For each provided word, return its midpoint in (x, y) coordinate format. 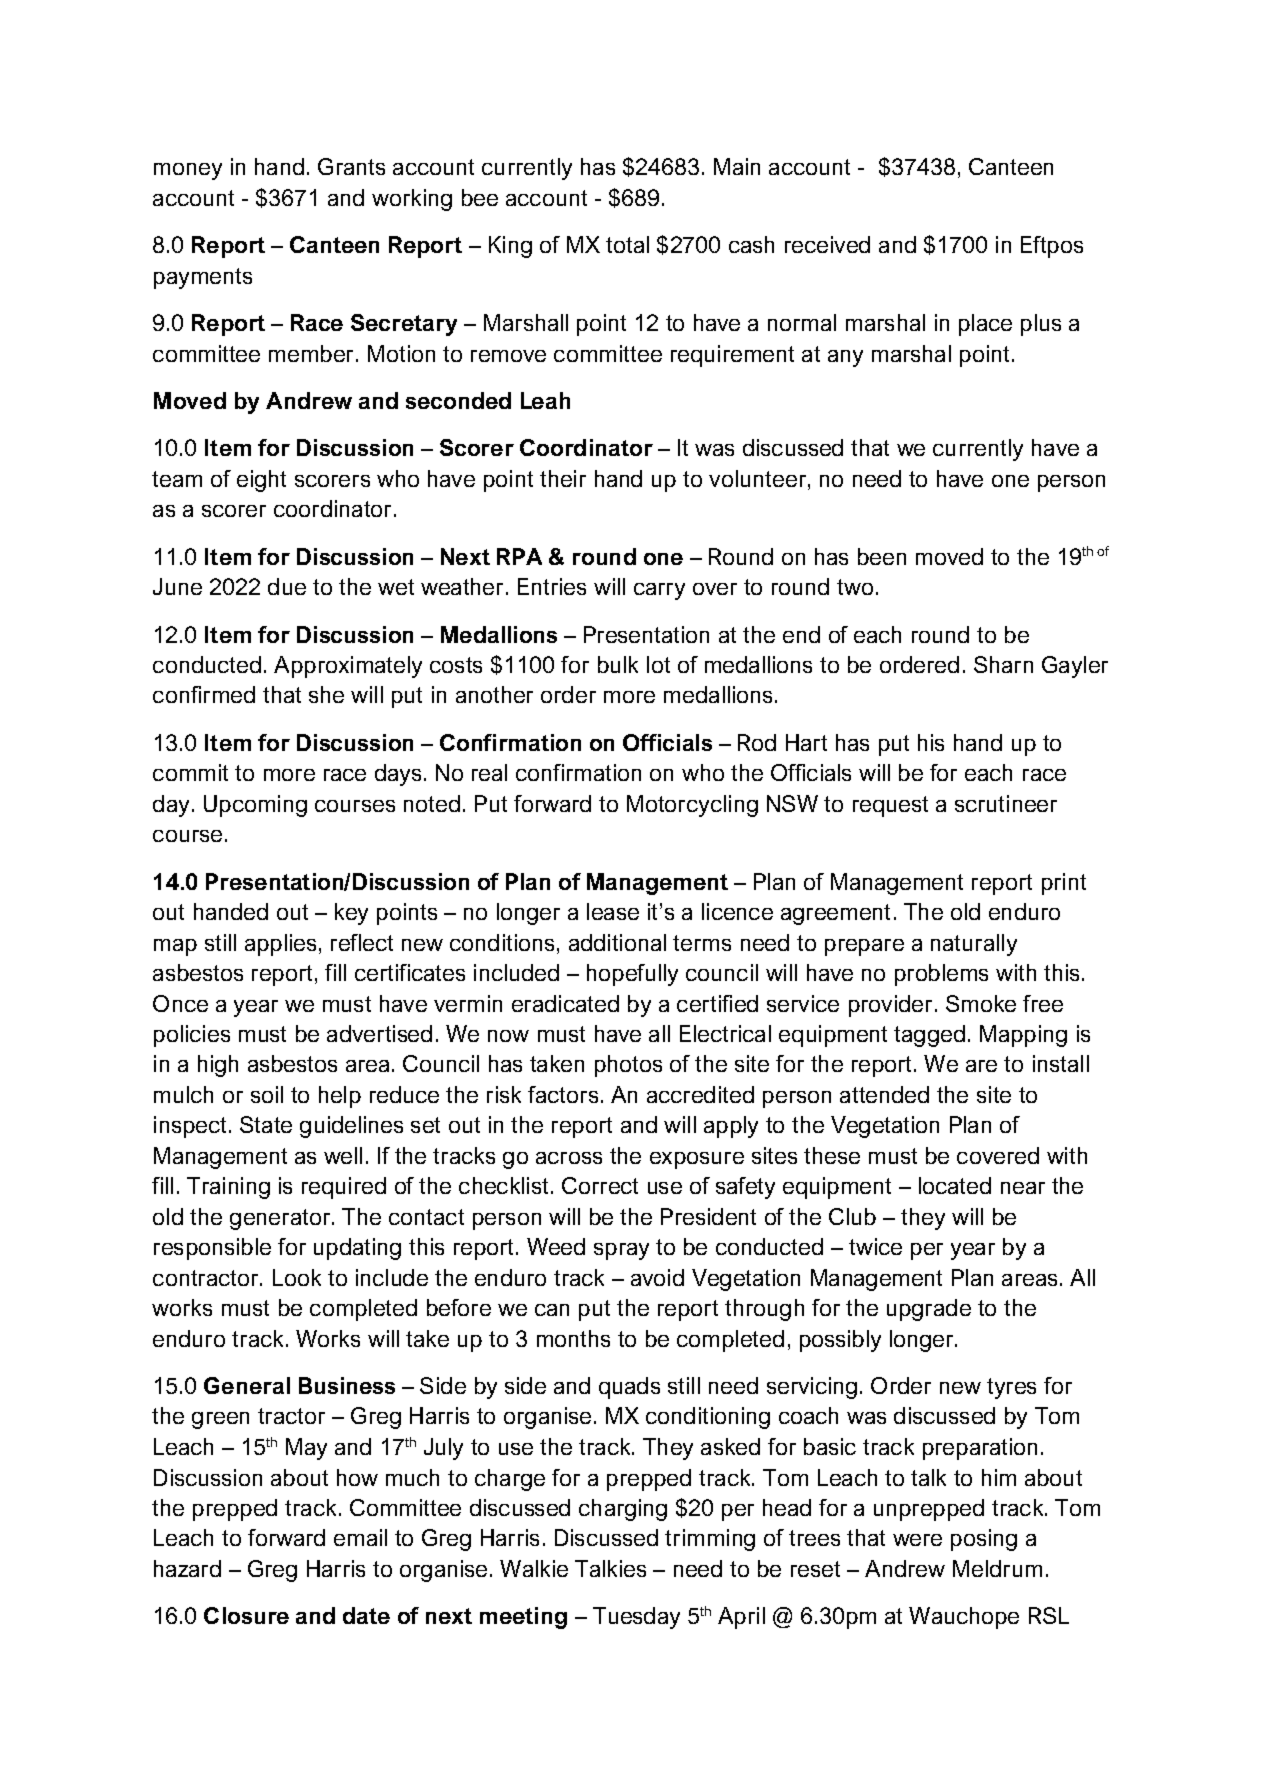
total (627, 244)
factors (563, 1094)
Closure (246, 1615)
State (266, 1124)
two (855, 587)
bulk (618, 664)
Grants (351, 166)
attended (884, 1094)
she (326, 694)
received (827, 244)
